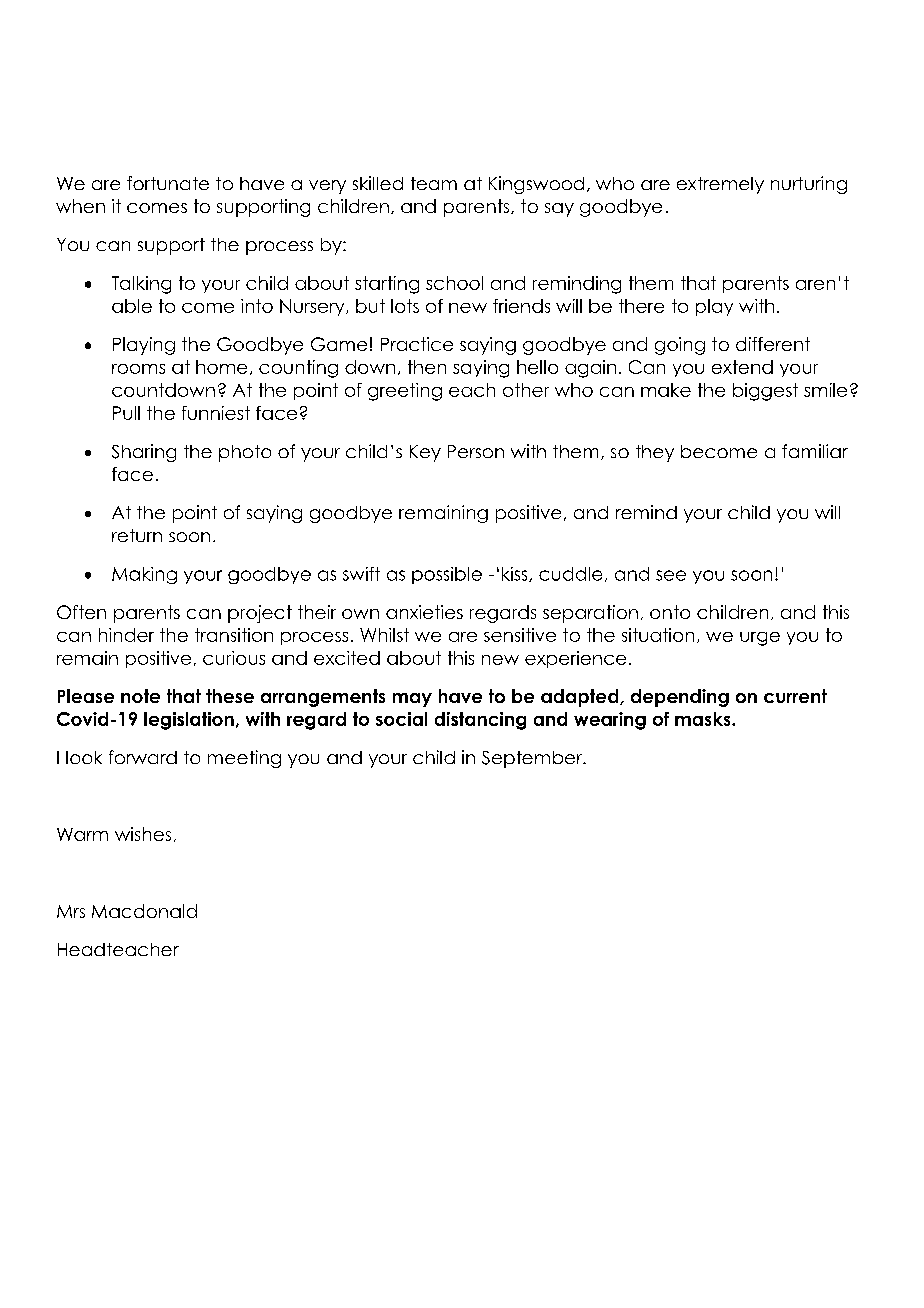 The image size is (924, 1308). What do you see at coordinates (447, 575) in the image?
I see `possible` at bounding box center [447, 575].
